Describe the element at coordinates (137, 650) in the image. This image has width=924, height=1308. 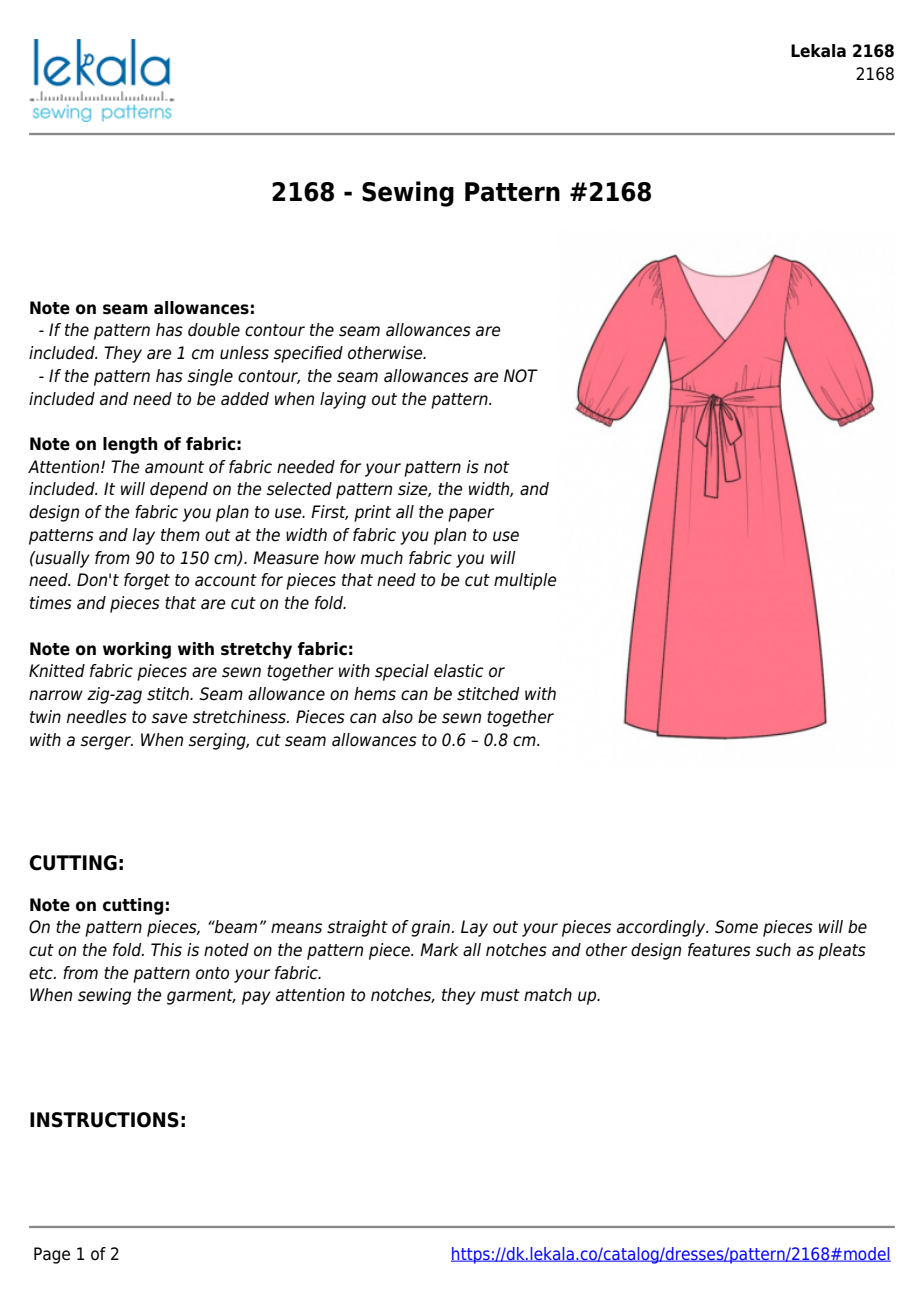
I see `working` at that location.
